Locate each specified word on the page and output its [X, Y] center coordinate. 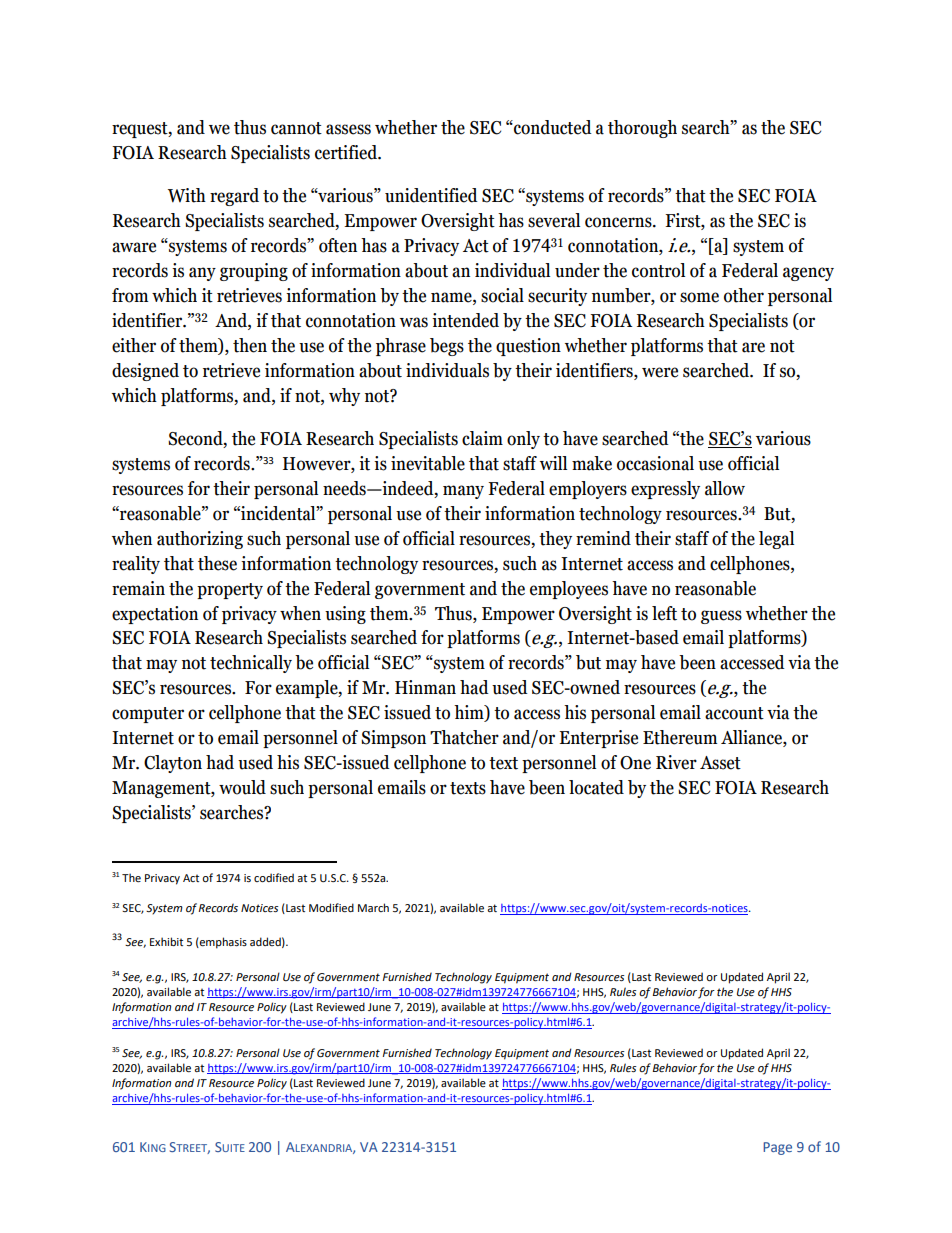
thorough [642, 129]
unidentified [431, 195]
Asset [720, 763]
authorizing [200, 540]
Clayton [173, 764]
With [187, 195]
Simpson [393, 739]
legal [776, 540]
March [373, 907]
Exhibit [166, 941]
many [463, 492]
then [250, 345]
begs [447, 347]
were [660, 372]
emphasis [222, 943]
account [734, 713]
